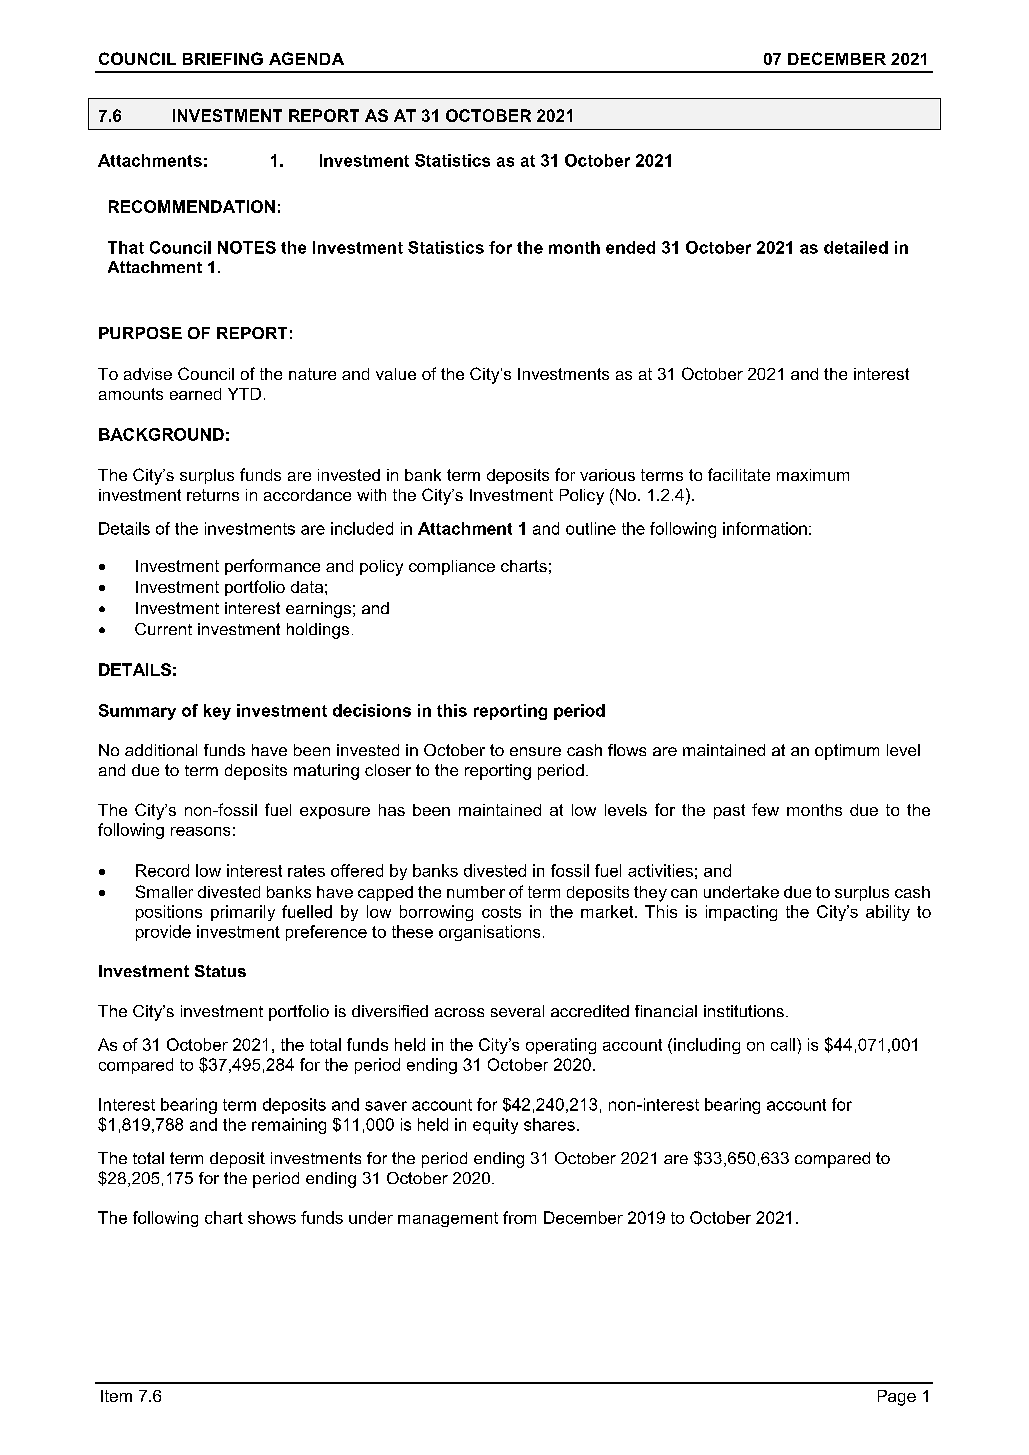  What do you see at coordinates (856, 247) in the screenshot?
I see `detailed` at bounding box center [856, 247].
